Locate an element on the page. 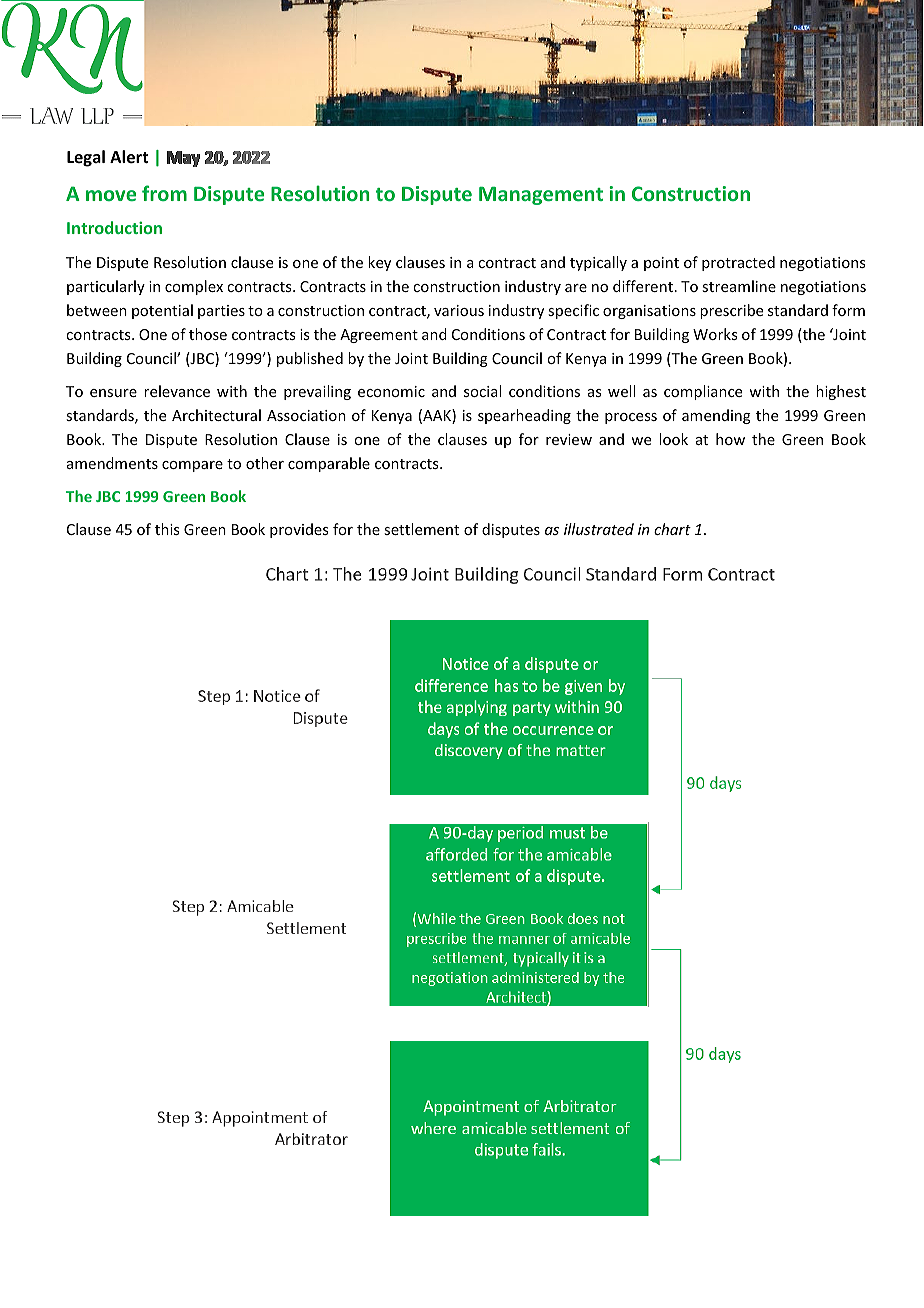  protracted is located at coordinates (738, 263).
